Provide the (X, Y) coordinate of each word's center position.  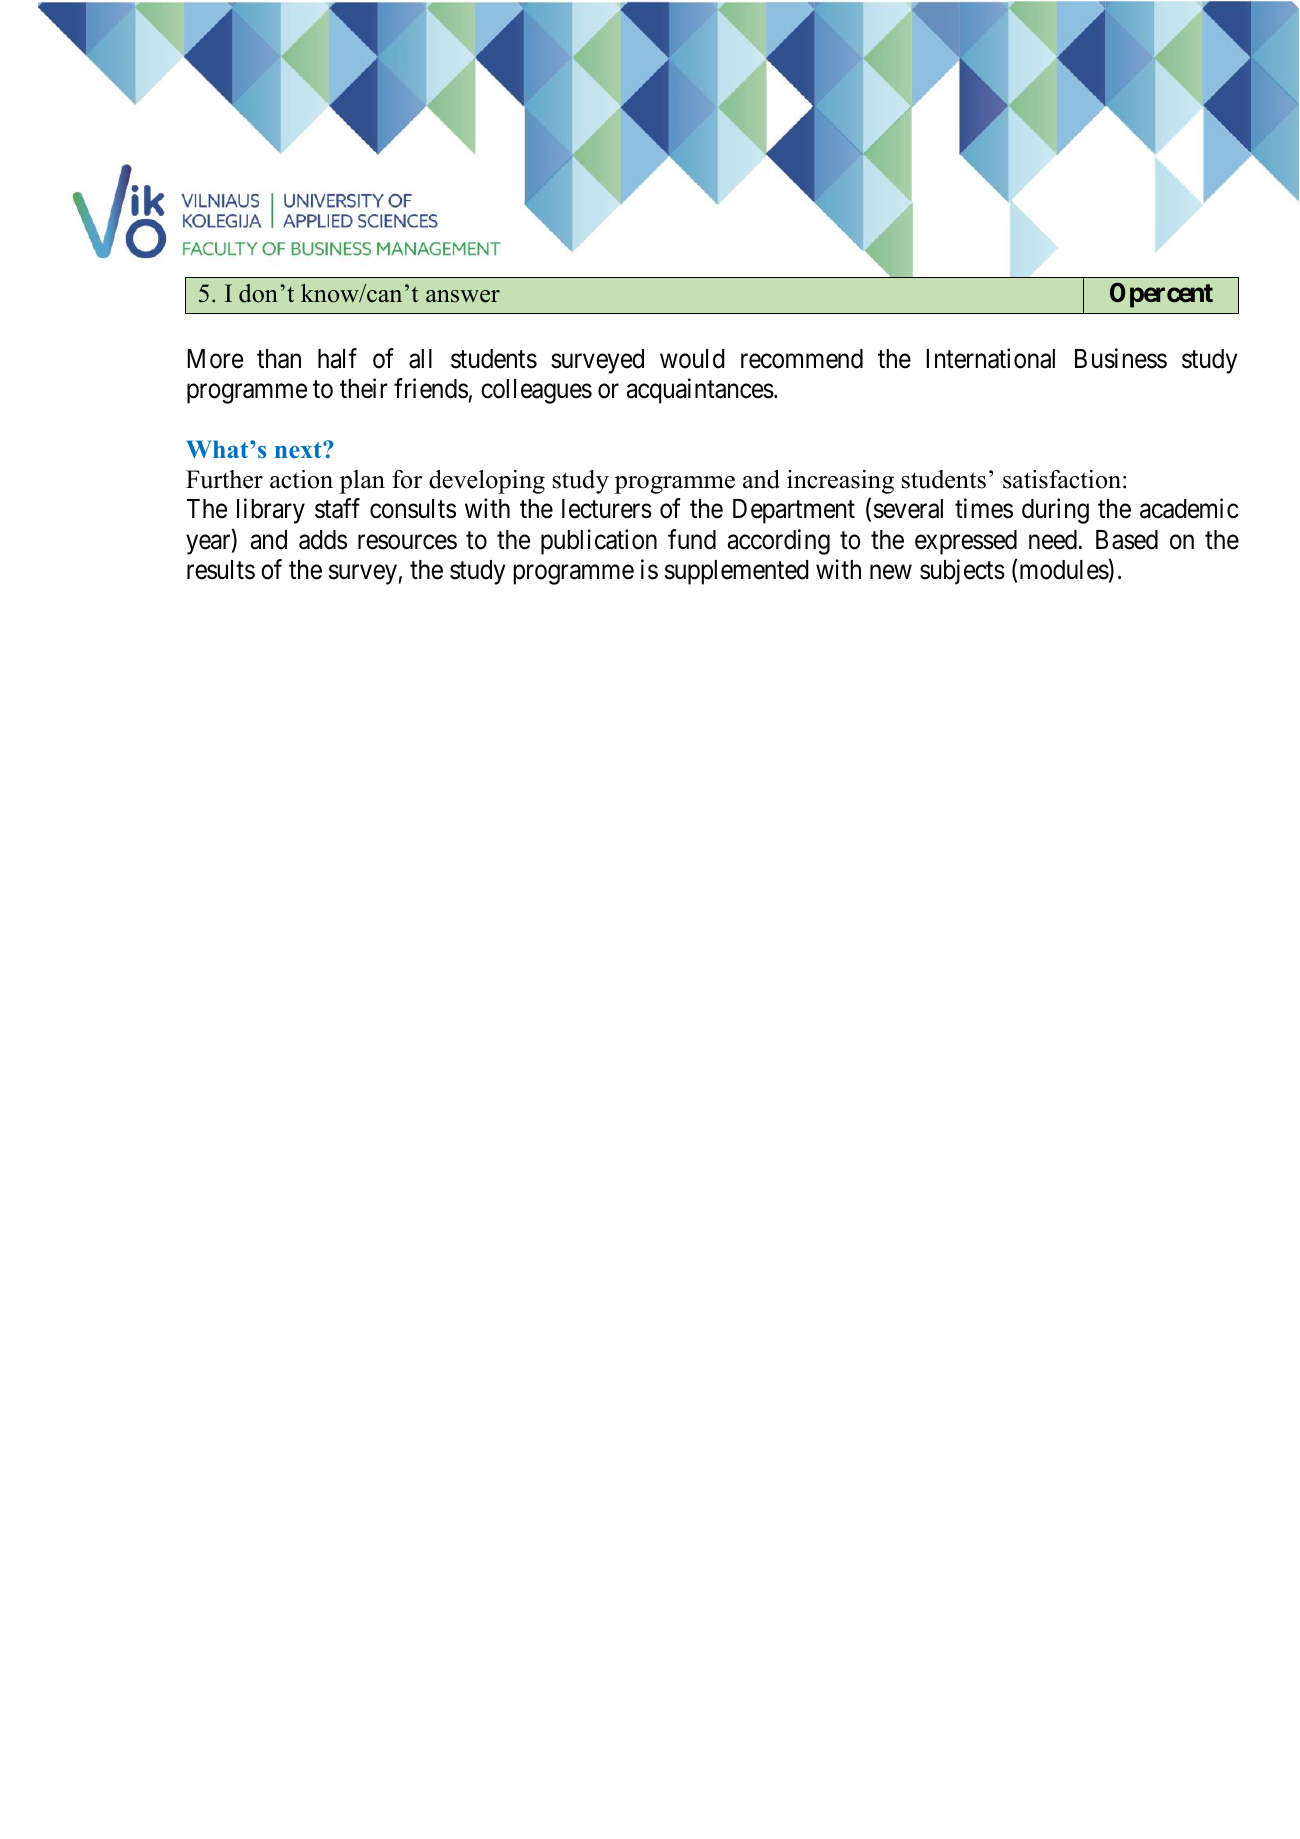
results (221, 570)
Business (1121, 358)
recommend (802, 359)
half (337, 358)
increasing (840, 482)
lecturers (607, 509)
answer (463, 296)
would (692, 359)
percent (1171, 296)
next (299, 450)
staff (337, 509)
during (1055, 511)
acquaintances (700, 391)
